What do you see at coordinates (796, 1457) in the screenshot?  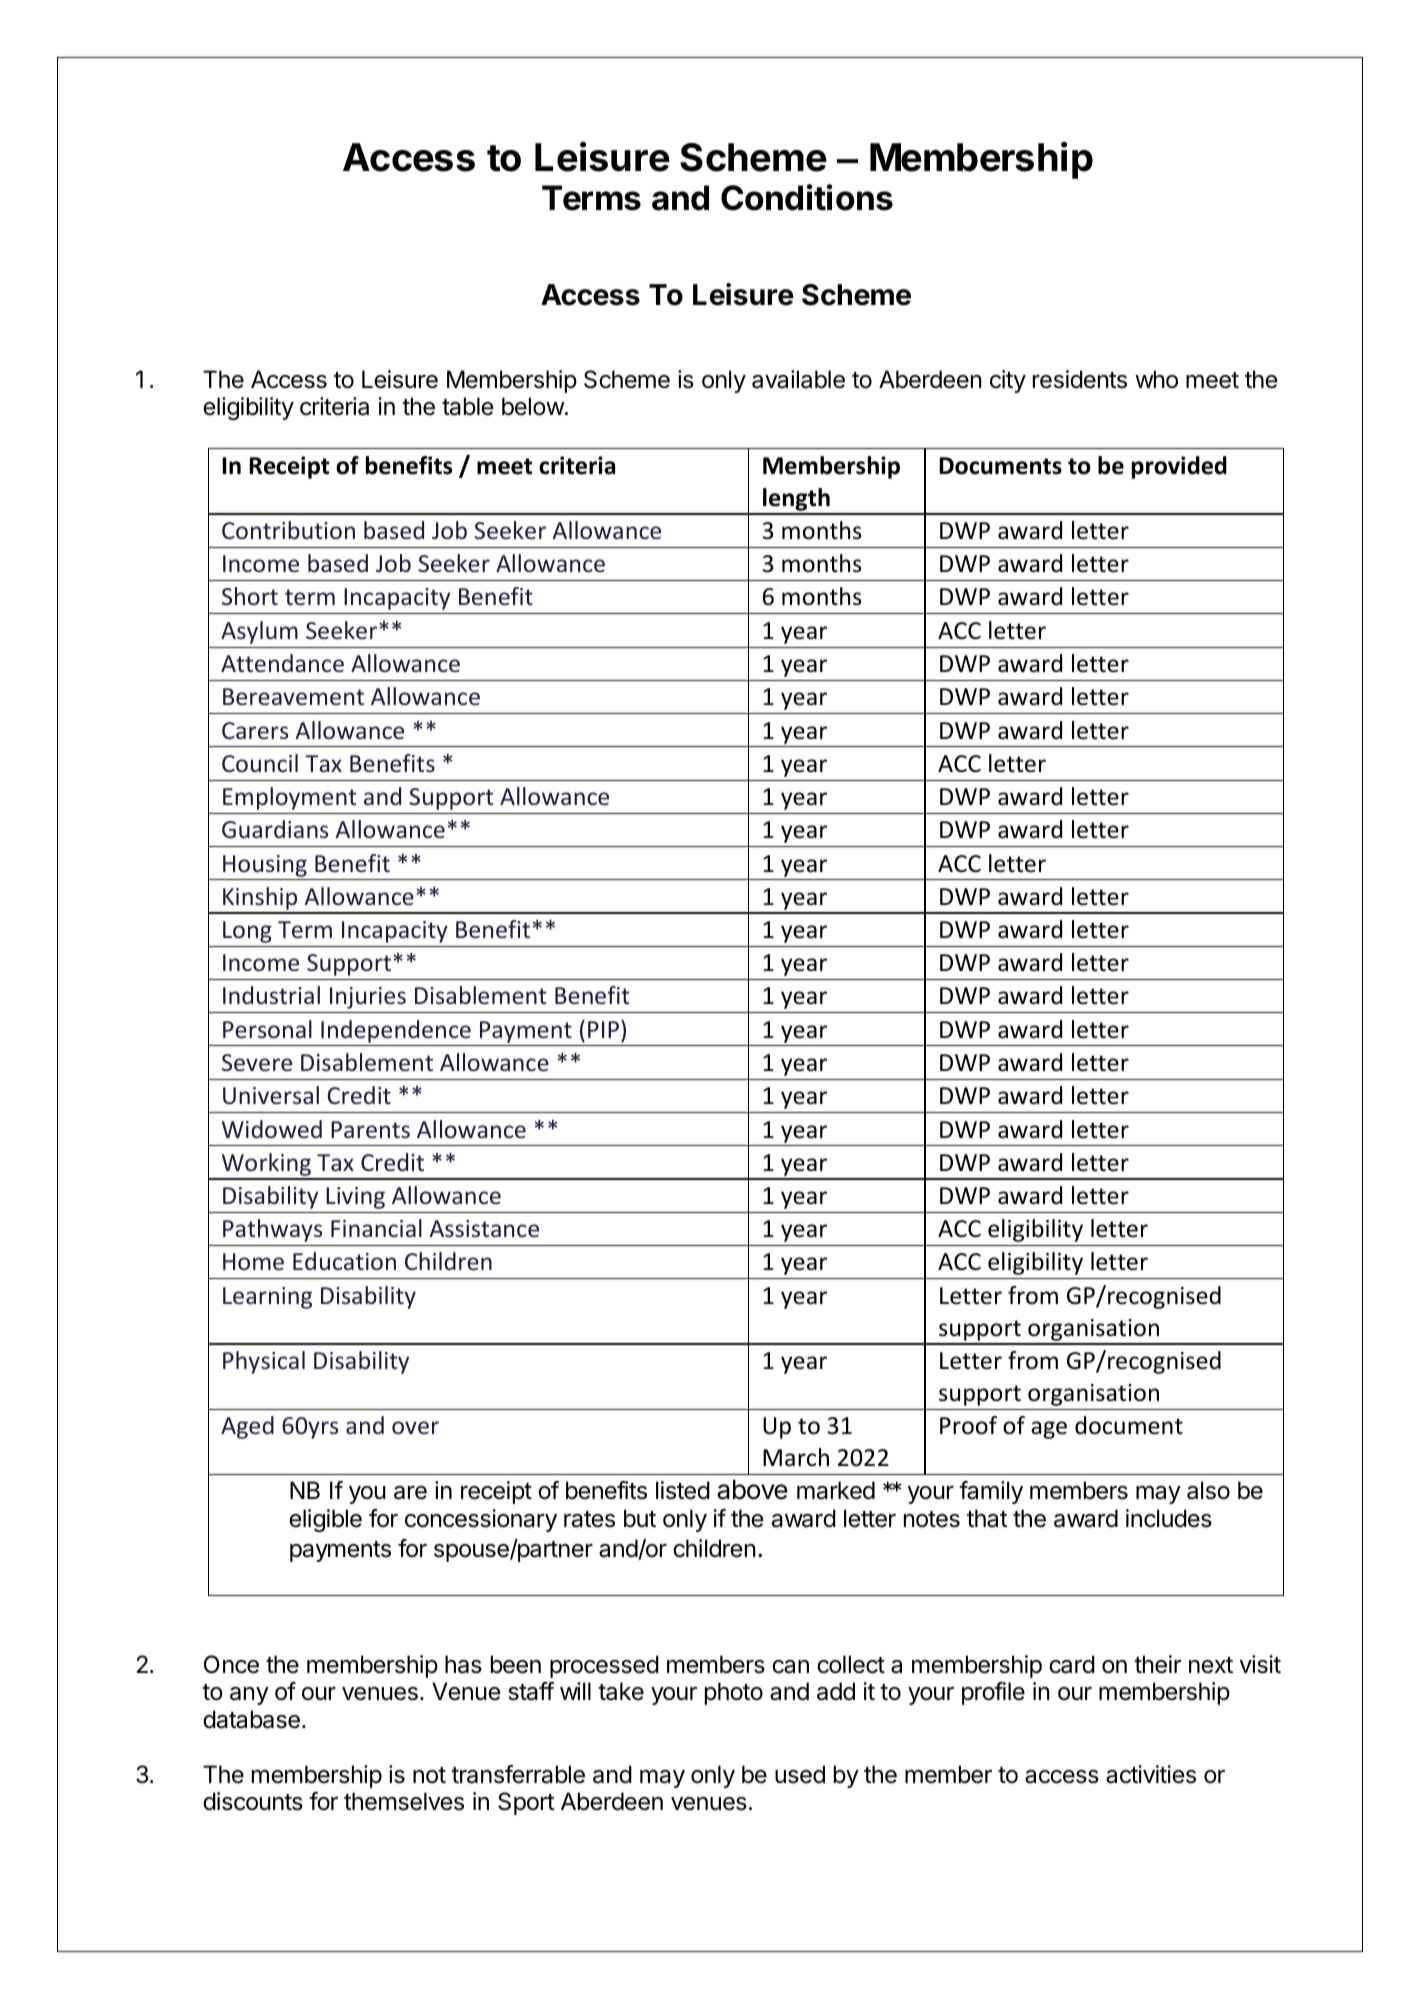 I see `March` at bounding box center [796, 1457].
